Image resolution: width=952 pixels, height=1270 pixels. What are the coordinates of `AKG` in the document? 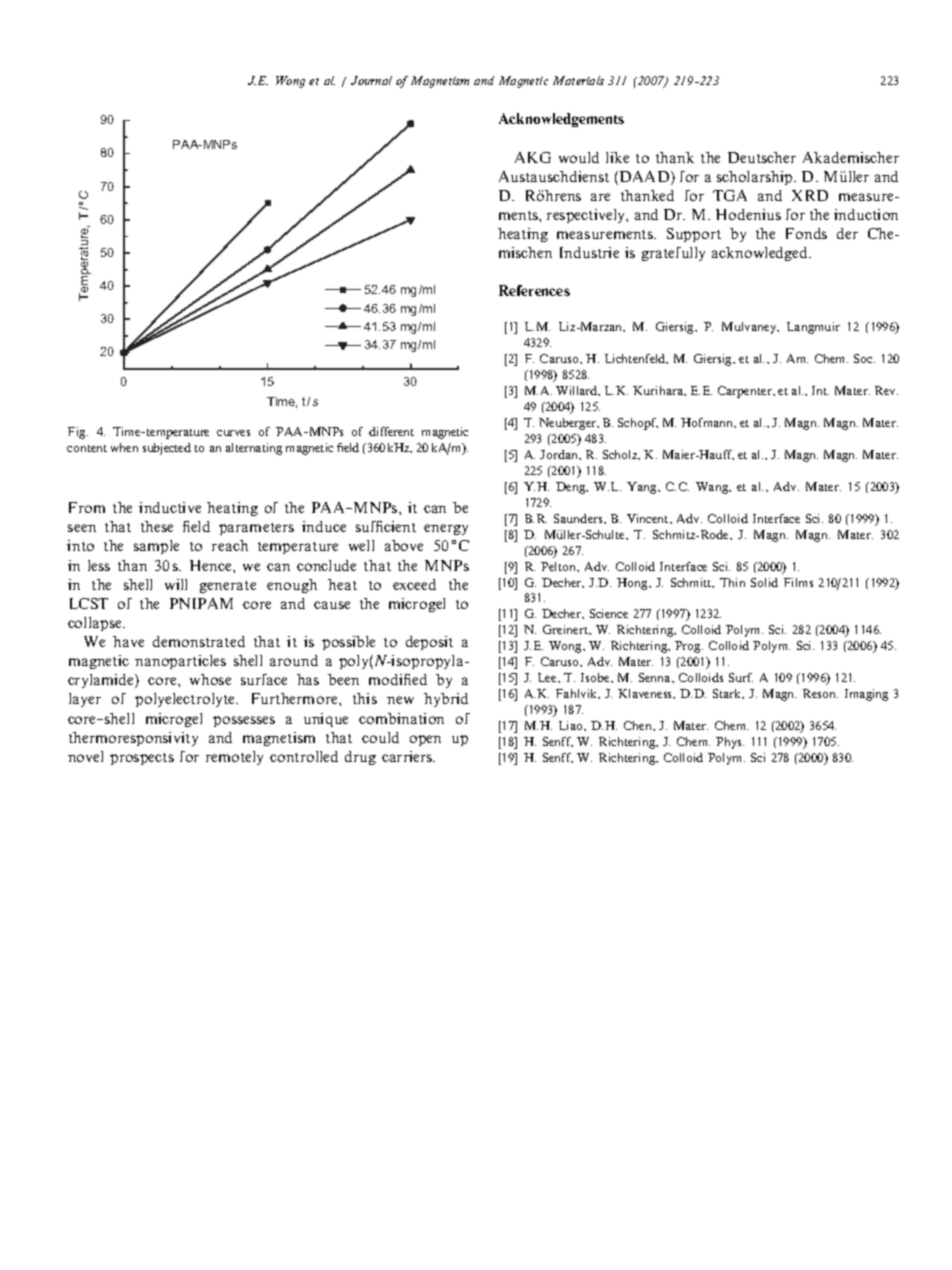 It's located at (533, 157).
